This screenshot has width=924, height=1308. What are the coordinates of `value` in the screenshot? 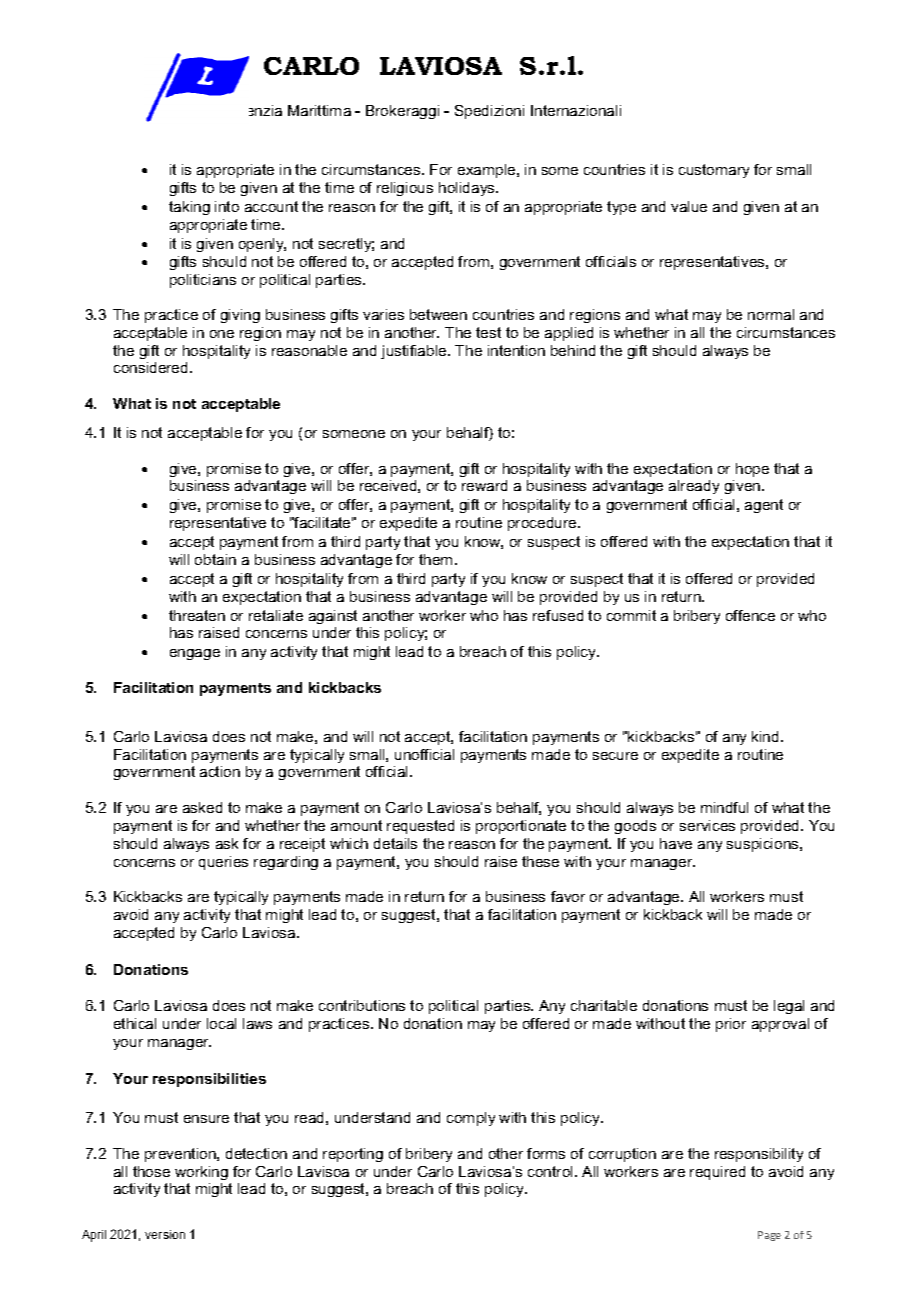 It's located at (689, 206).
